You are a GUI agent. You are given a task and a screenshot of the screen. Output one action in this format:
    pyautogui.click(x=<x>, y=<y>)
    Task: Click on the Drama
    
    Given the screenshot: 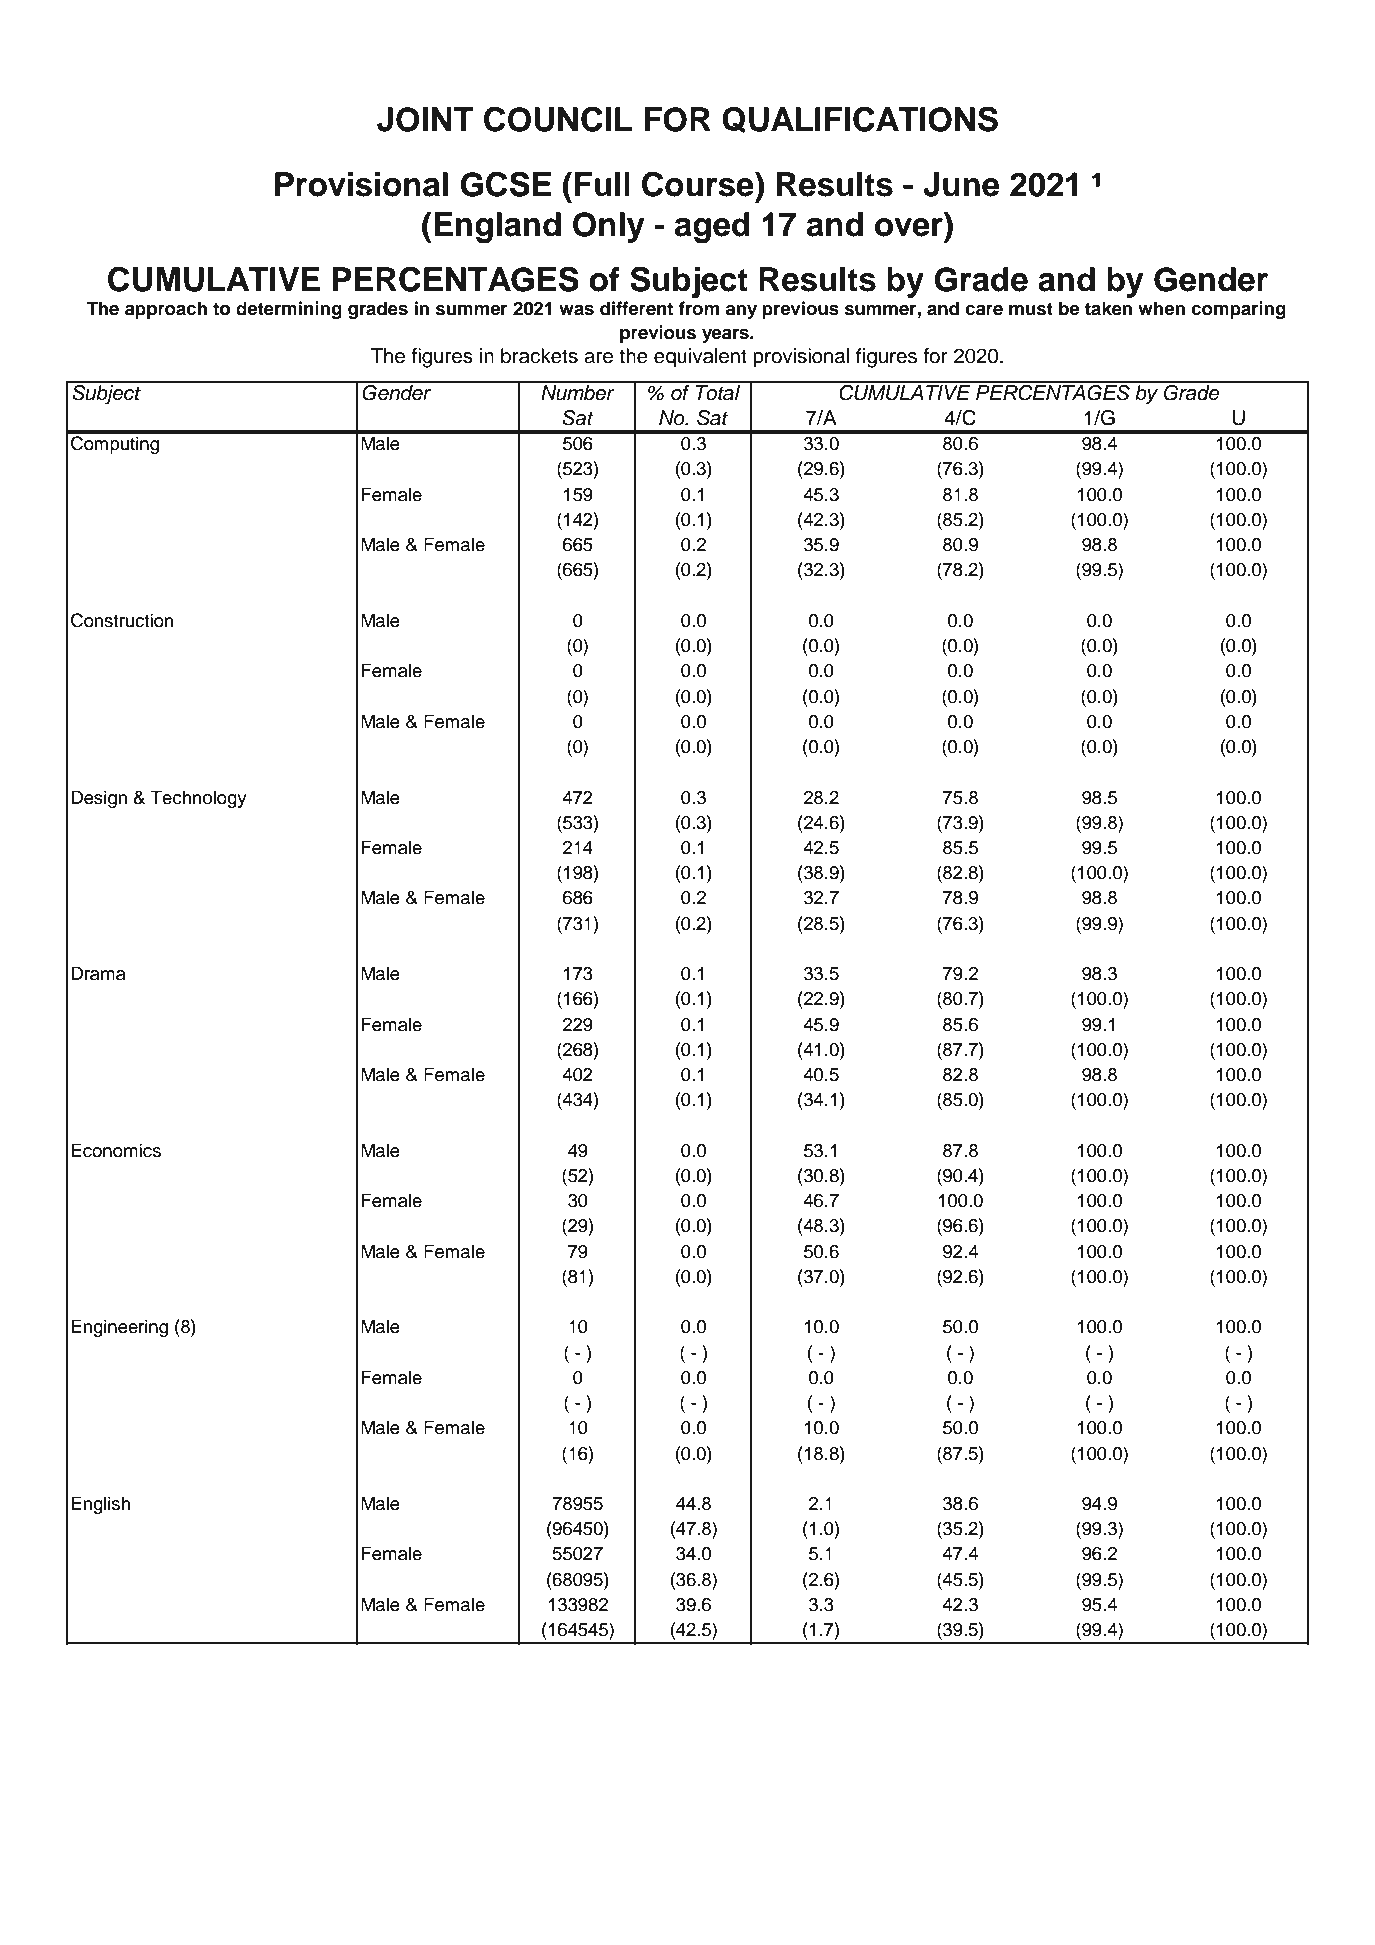 What is the action you would take?
    pyautogui.click(x=98, y=973)
